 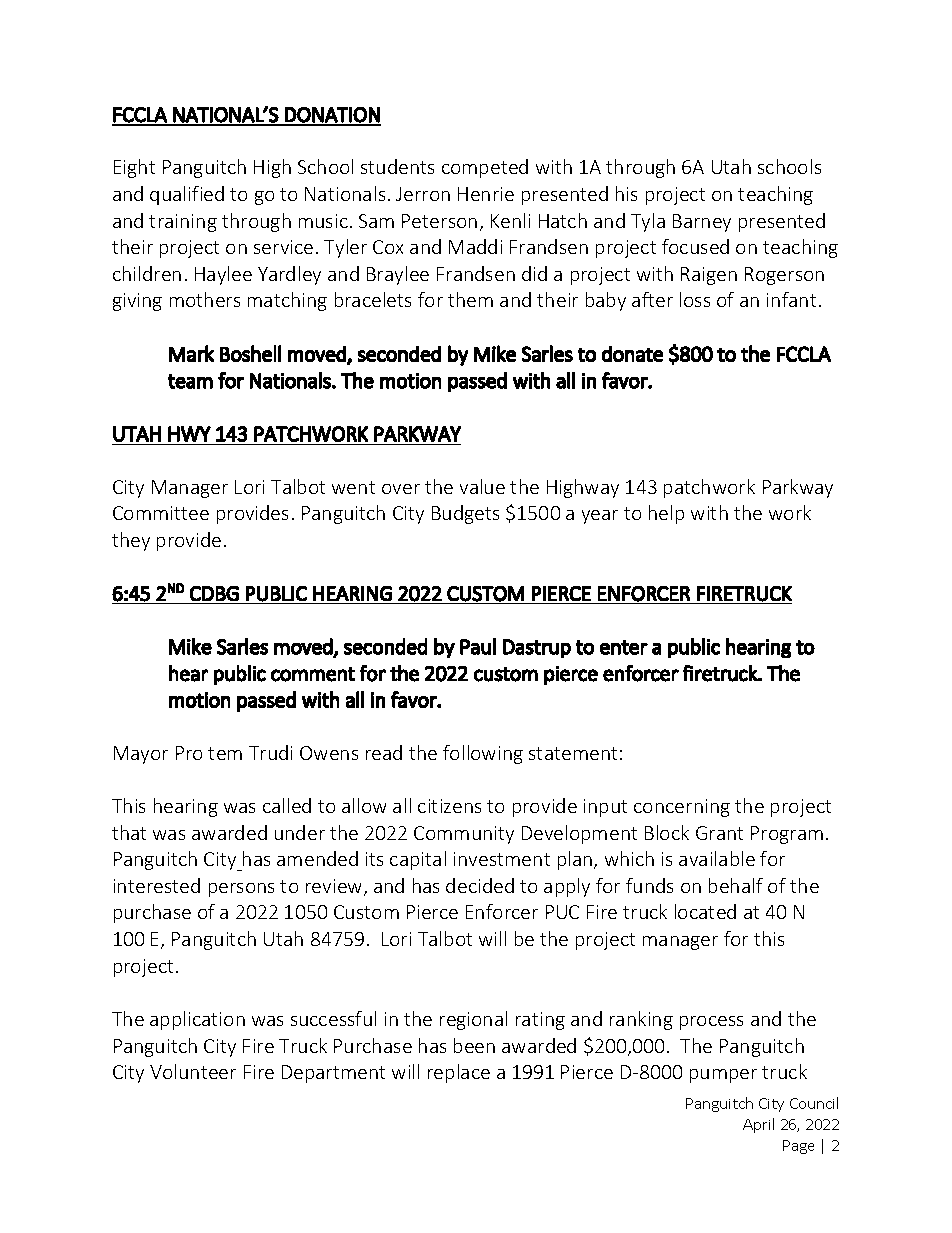 I want to click on Budgets, so click(x=465, y=514).
